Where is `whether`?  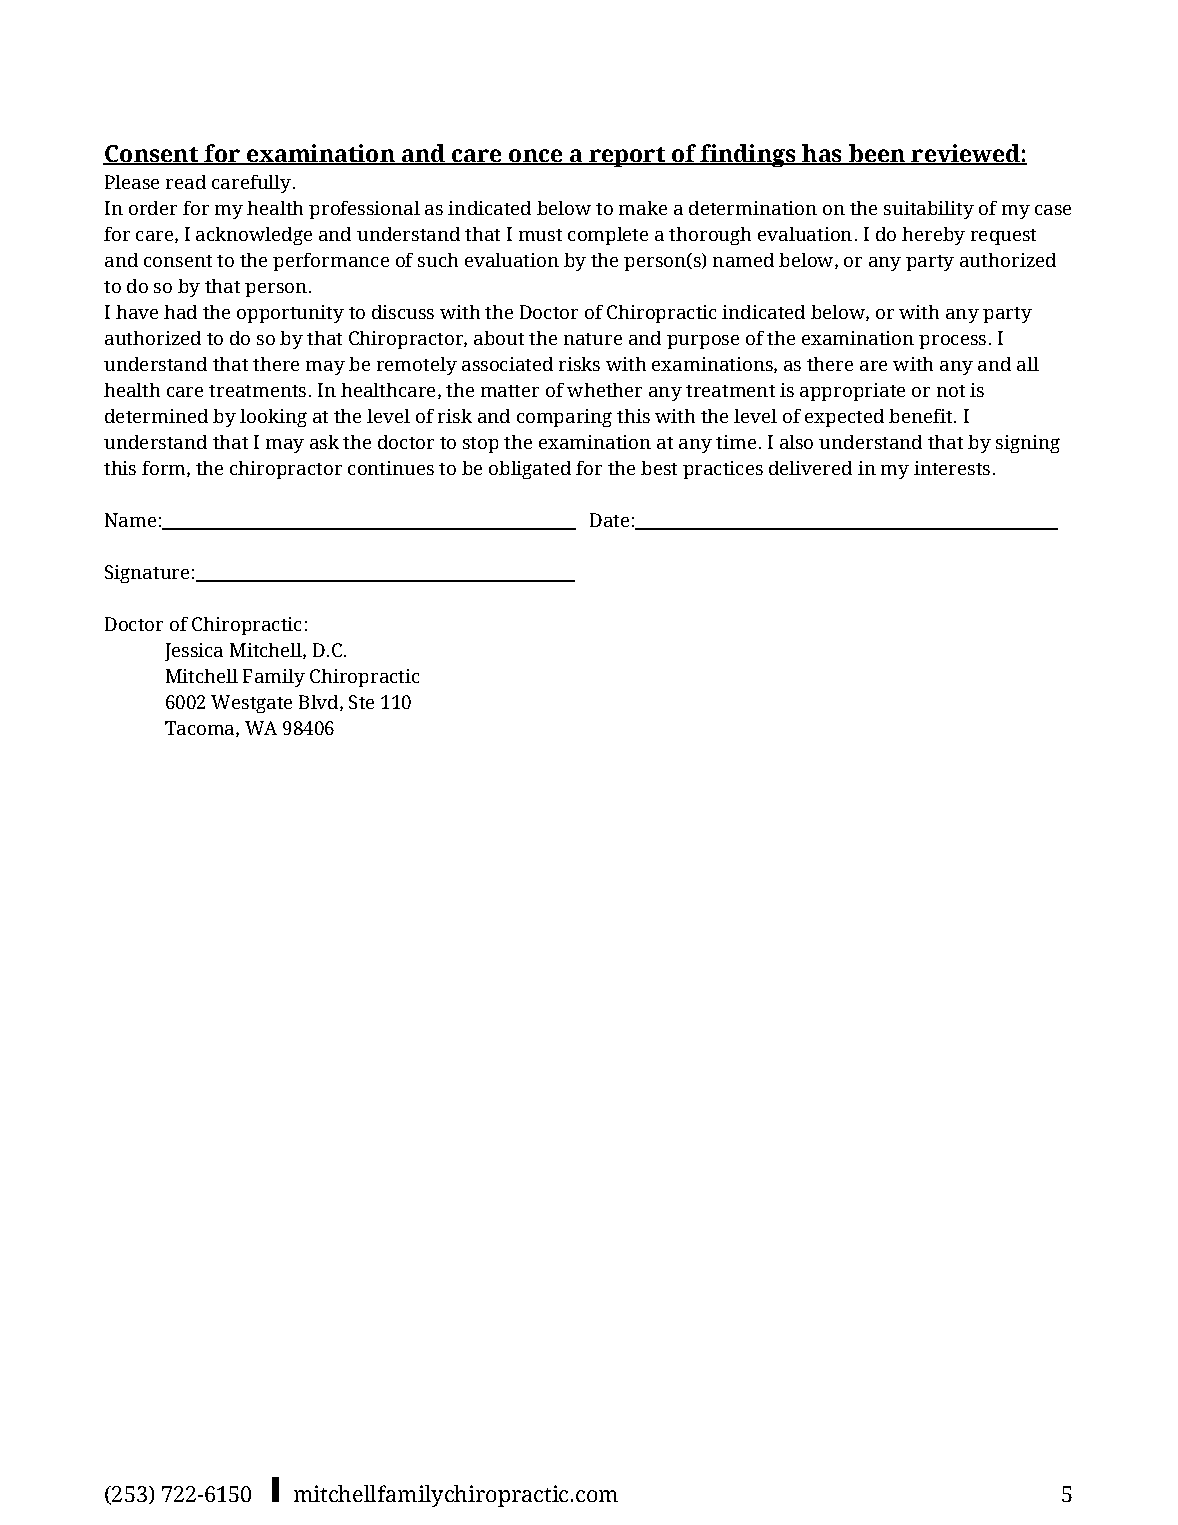
whether is located at coordinates (604, 390).
